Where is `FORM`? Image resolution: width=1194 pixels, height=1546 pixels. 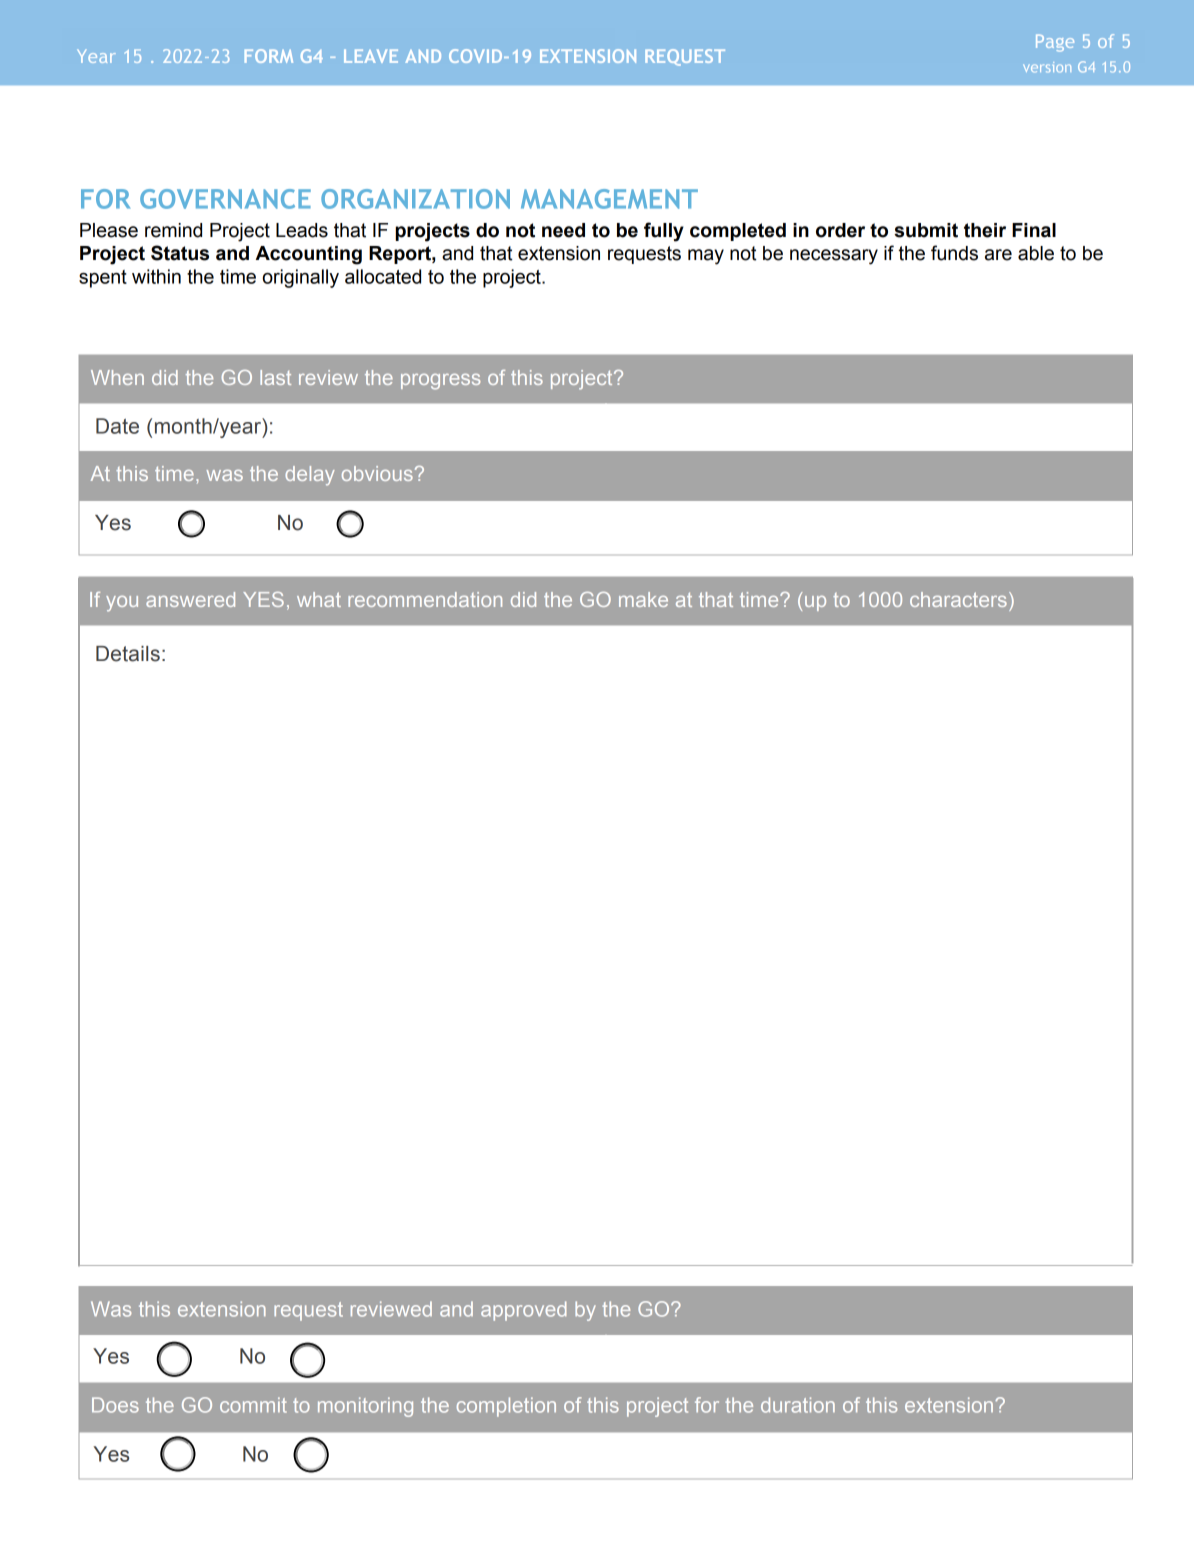
FORM is located at coordinates (269, 56).
